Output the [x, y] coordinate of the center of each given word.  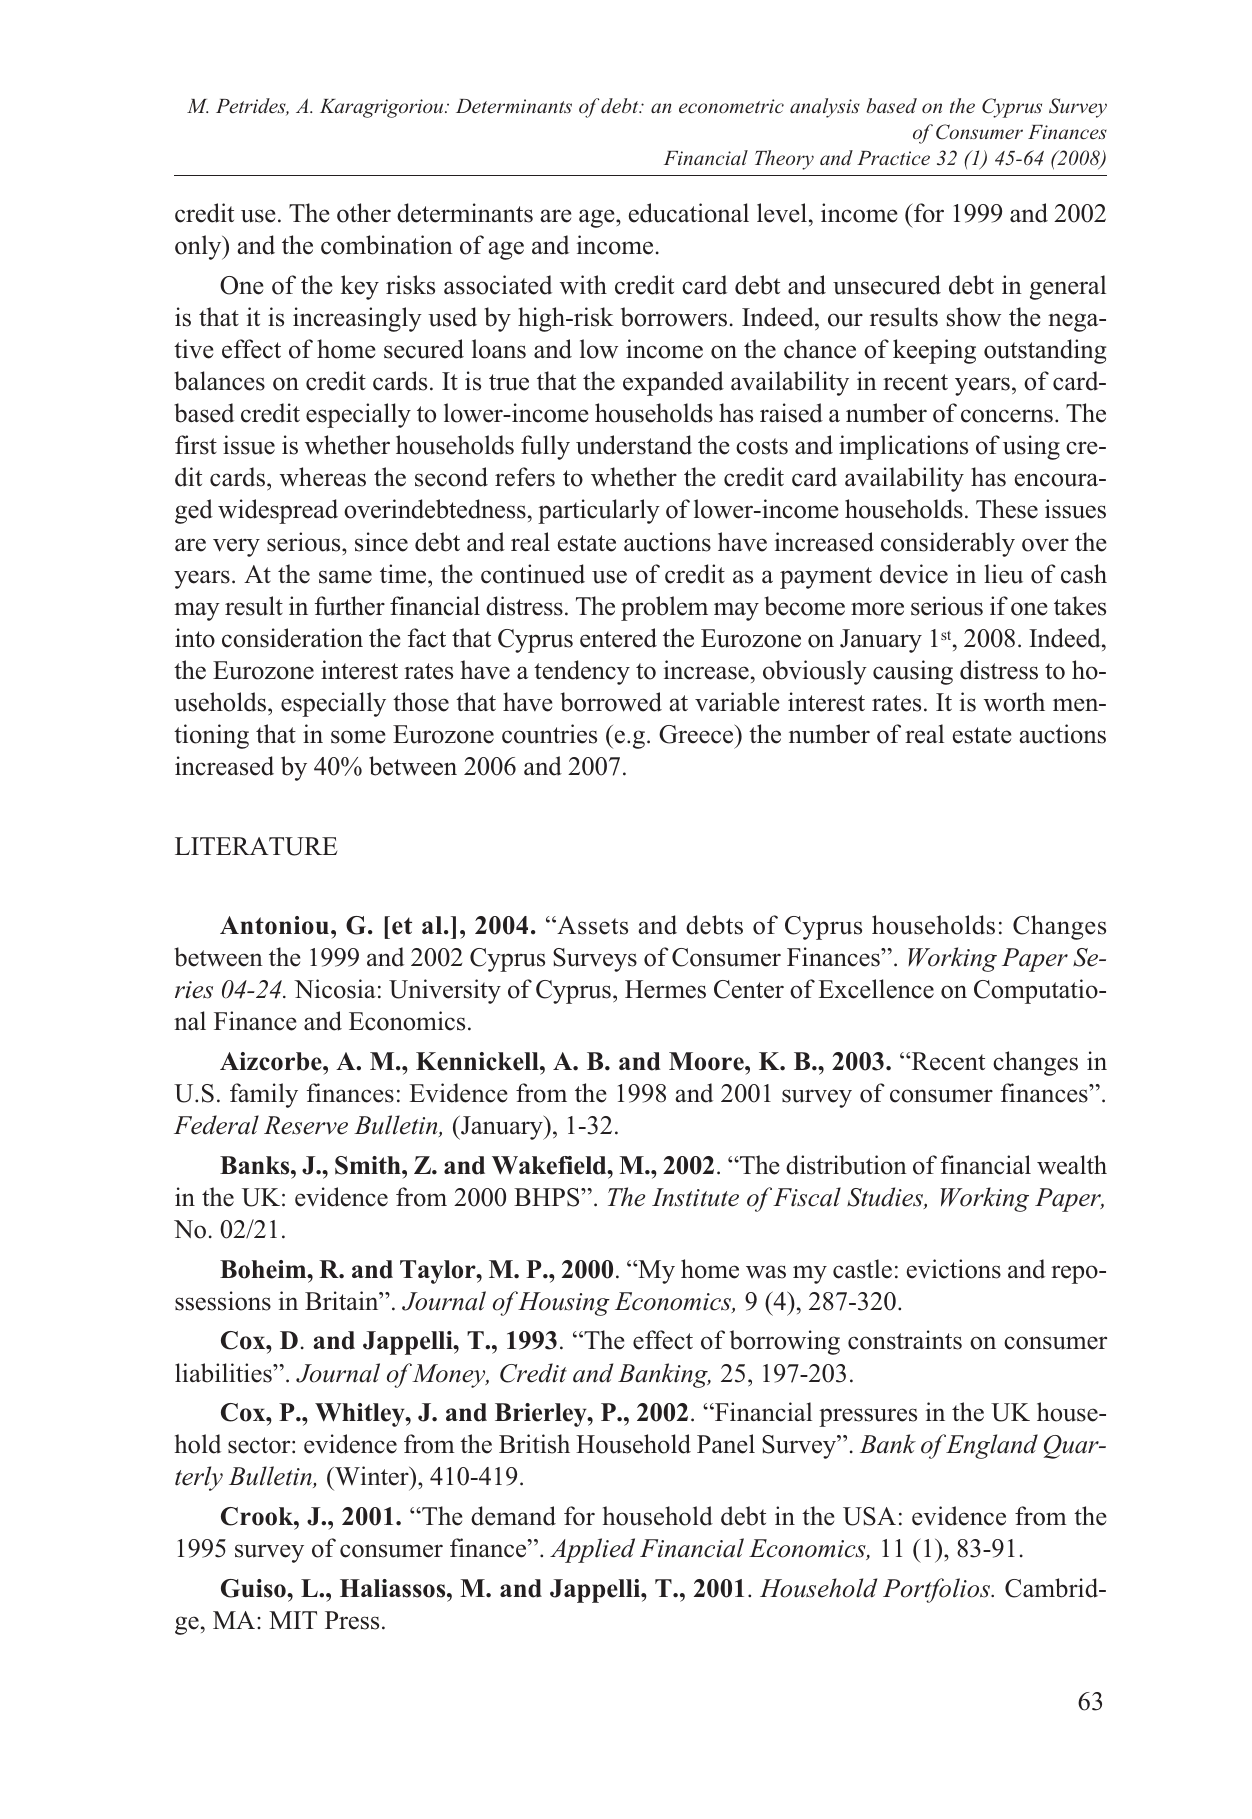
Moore [707, 1061]
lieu [1003, 574]
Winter [372, 1476]
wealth [1072, 1165]
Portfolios [937, 1590]
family [264, 1095]
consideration [292, 638]
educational [689, 213]
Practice [893, 158]
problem [664, 608]
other [364, 213]
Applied [592, 1550]
